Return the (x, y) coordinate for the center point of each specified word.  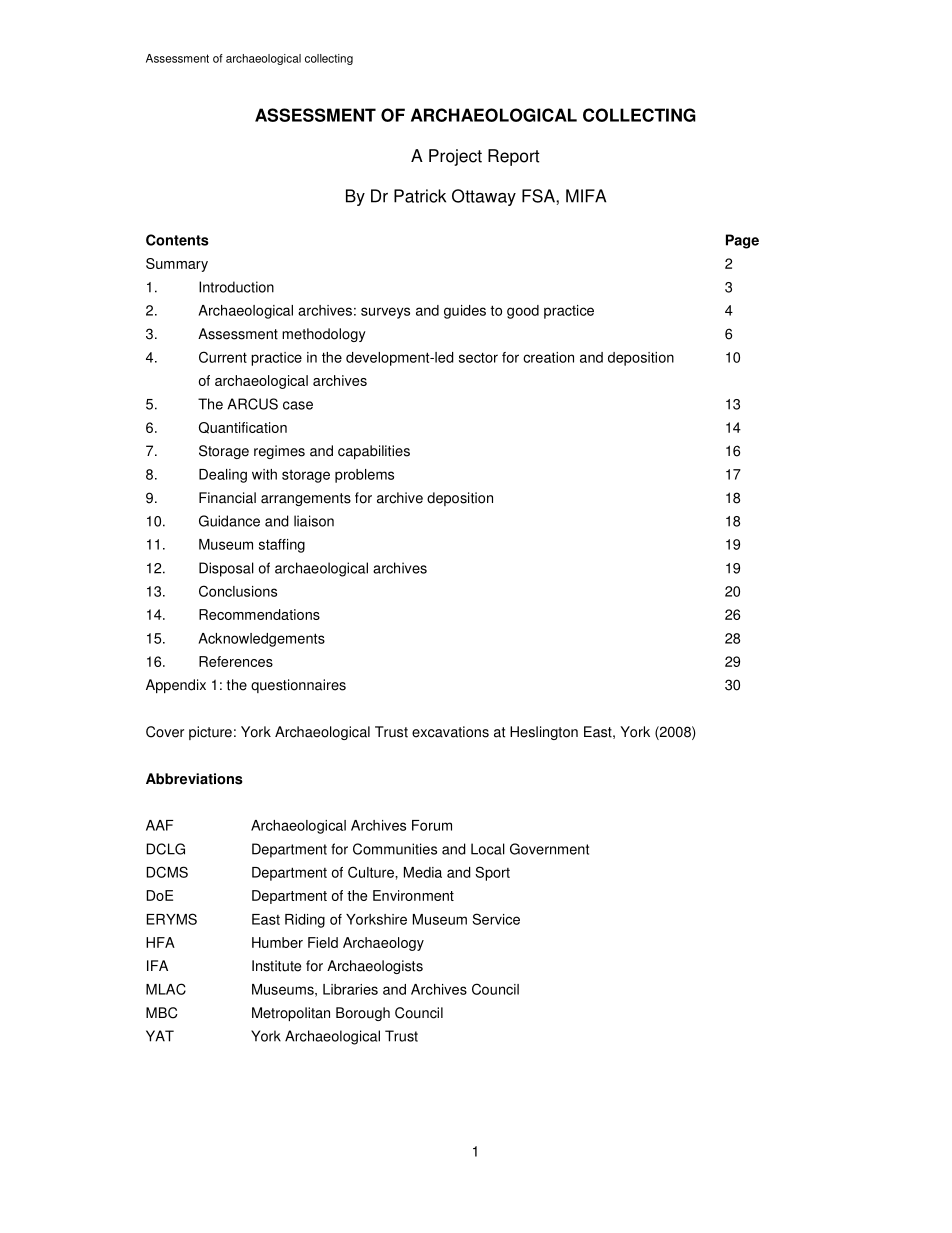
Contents (177, 240)
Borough (363, 1014)
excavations (450, 732)
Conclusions (238, 591)
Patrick (420, 196)
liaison (314, 521)
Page (742, 241)
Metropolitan (291, 1014)
